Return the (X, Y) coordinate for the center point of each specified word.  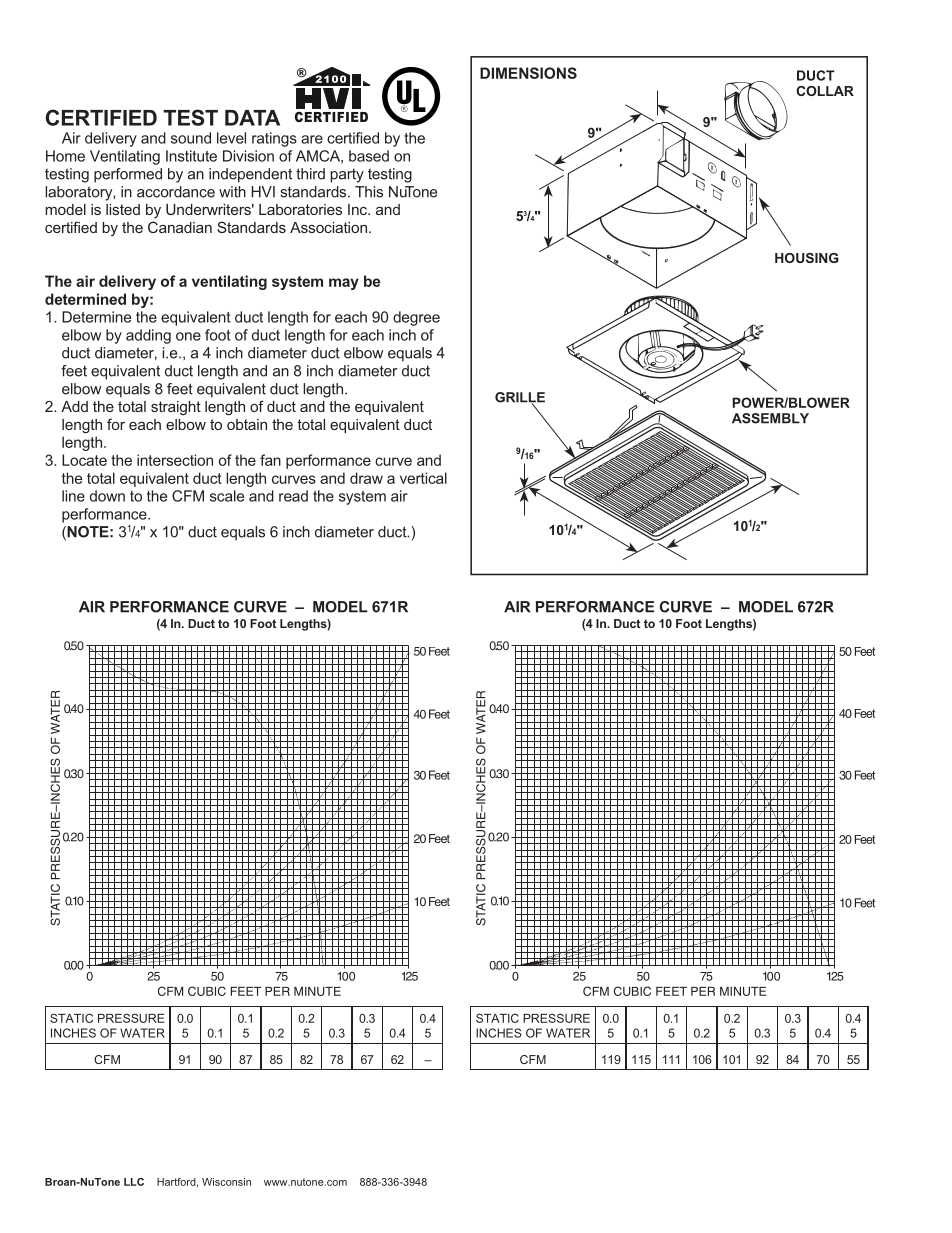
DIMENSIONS (528, 73)
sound (191, 138)
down (107, 496)
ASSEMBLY (770, 418)
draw (366, 478)
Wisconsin (226, 1182)
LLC (134, 1182)
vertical (423, 478)
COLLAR (825, 91)
